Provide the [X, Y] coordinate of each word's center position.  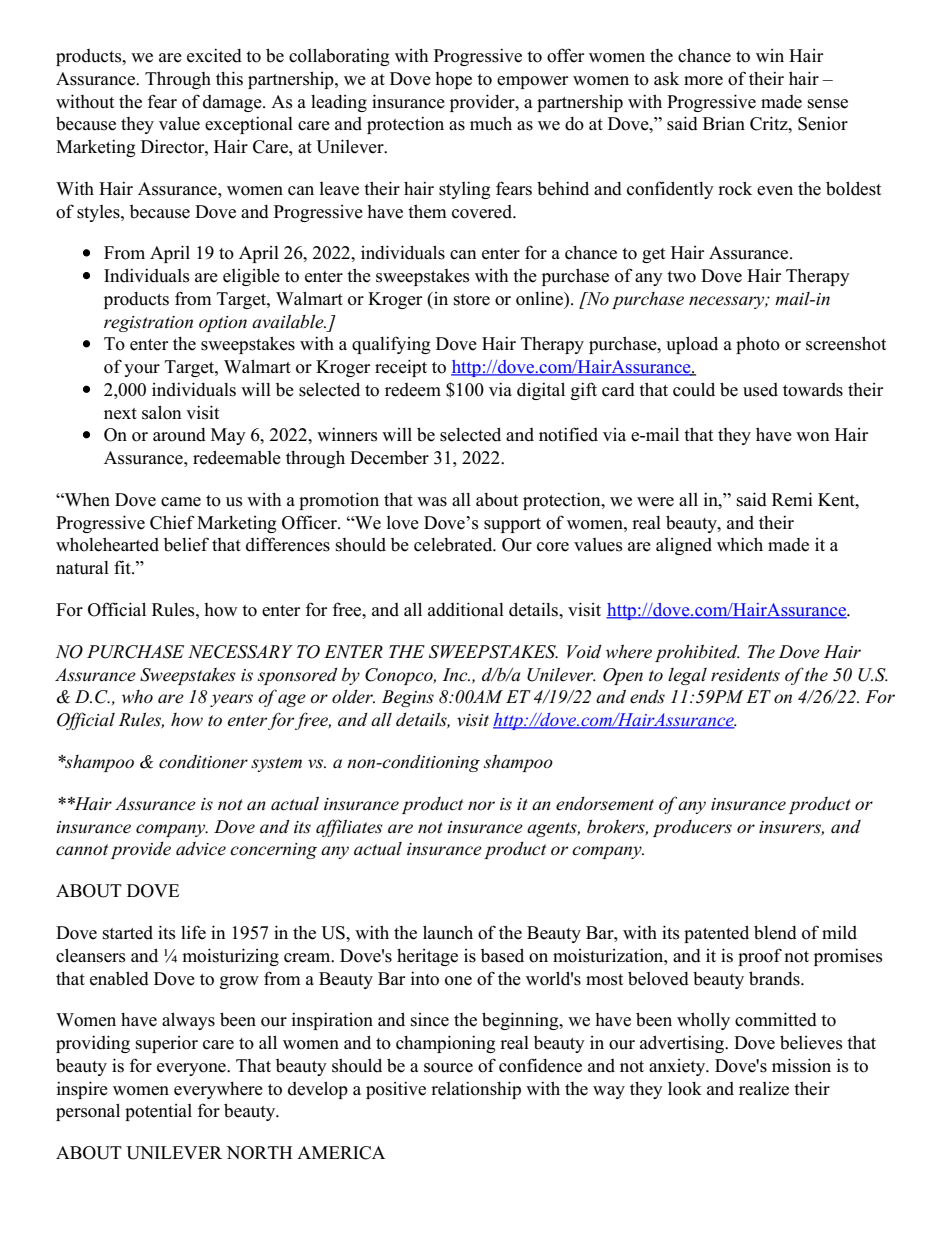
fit [123, 567]
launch [448, 932]
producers [692, 828]
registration [148, 324]
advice [201, 849]
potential [158, 1112]
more [703, 81]
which [740, 544]
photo [758, 345]
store [472, 300]
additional [466, 609]
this [229, 78]
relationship [476, 1090]
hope [453, 80]
